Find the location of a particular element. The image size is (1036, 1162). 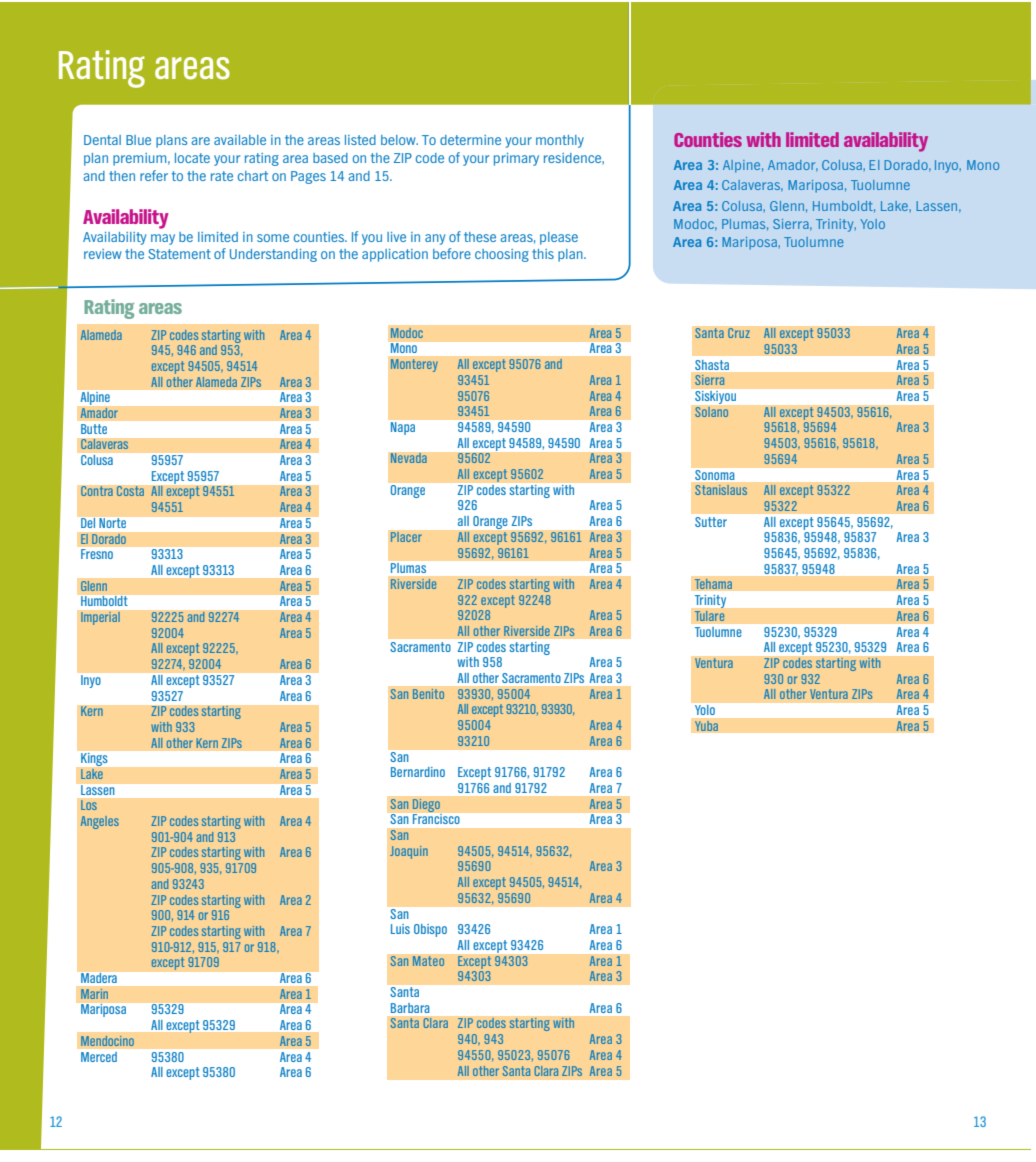

refer is located at coordinates (154, 175).
